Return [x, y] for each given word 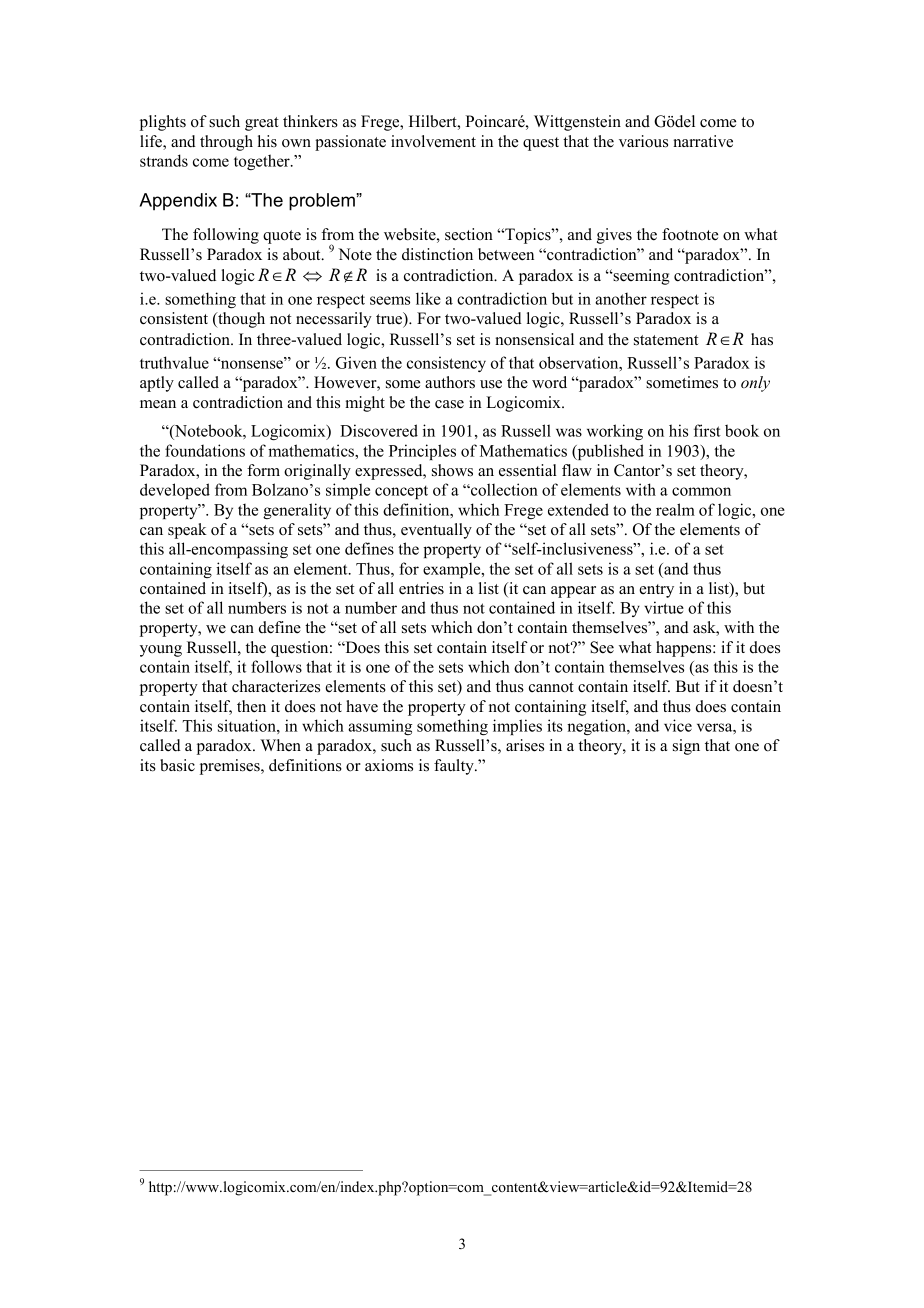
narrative [703, 141]
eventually [436, 531]
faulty [455, 767]
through [226, 143]
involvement [433, 141]
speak [187, 531]
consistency [446, 364]
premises [231, 767]
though [240, 320]
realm [675, 509]
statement [666, 340]
